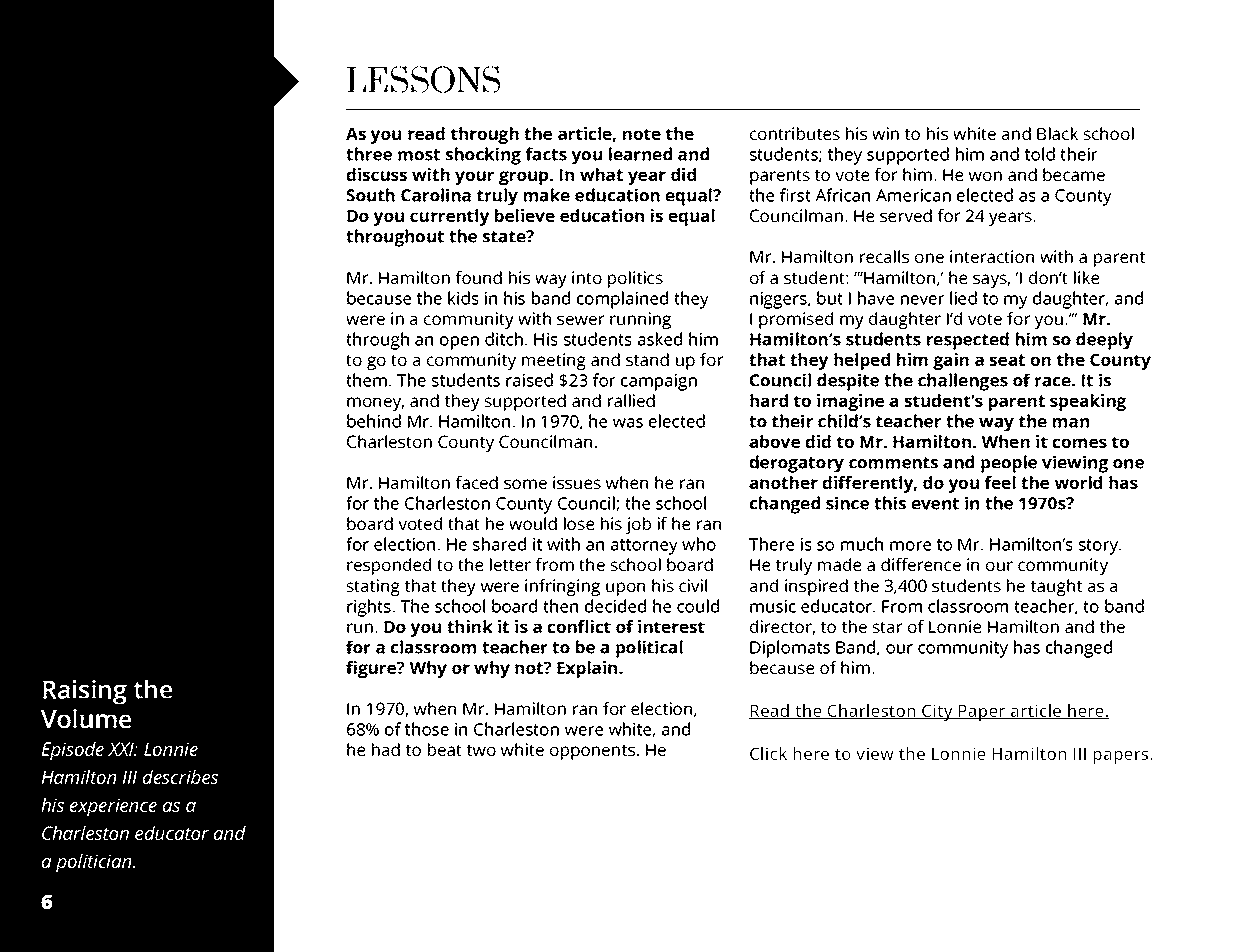 The height and width of the screenshot is (952, 1233). I want to click on note, so click(642, 134).
